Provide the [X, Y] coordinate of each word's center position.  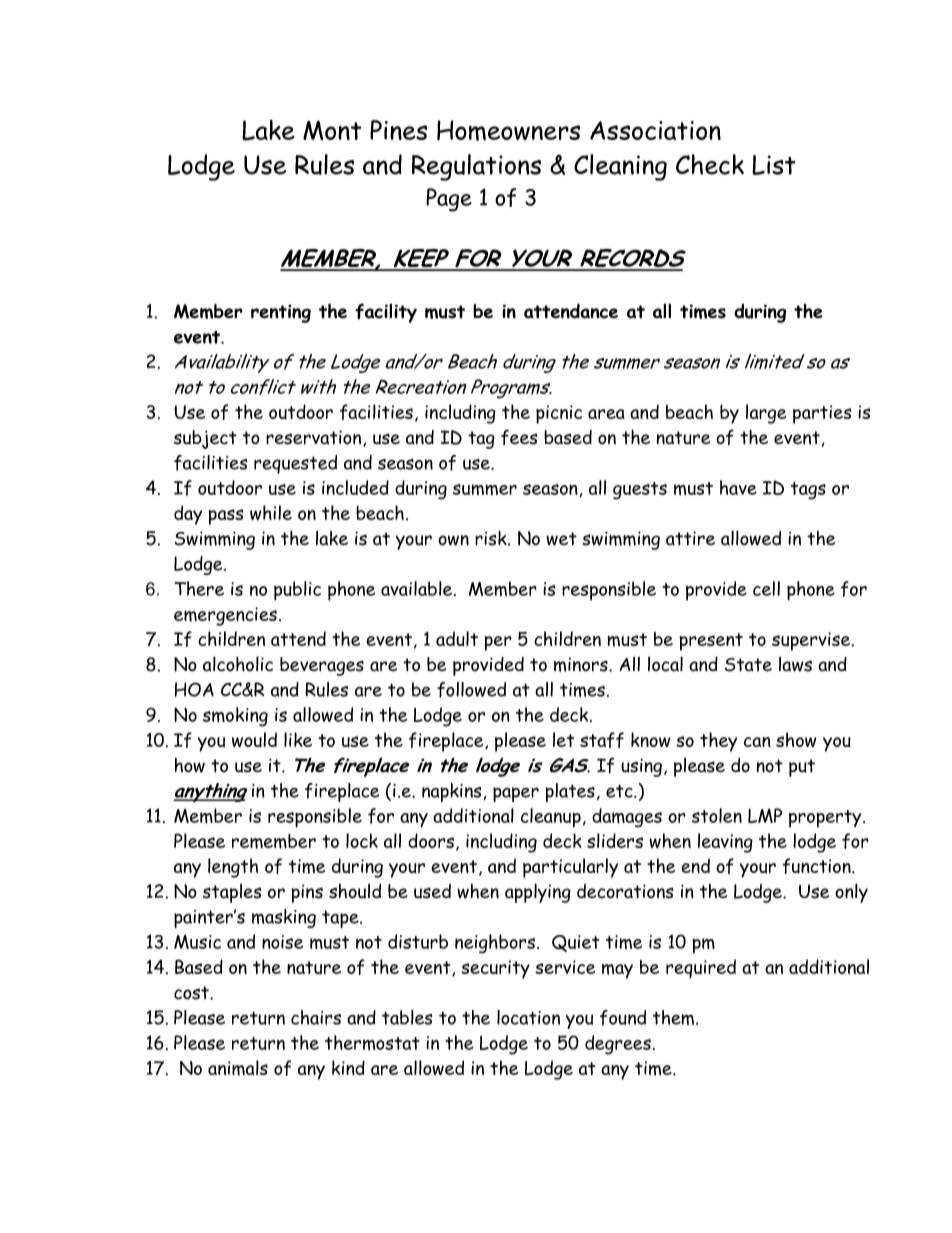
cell [766, 588]
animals [238, 1068]
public [297, 591]
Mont [332, 130]
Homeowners [508, 130]
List [773, 165]
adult [457, 638]
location [528, 1017]
